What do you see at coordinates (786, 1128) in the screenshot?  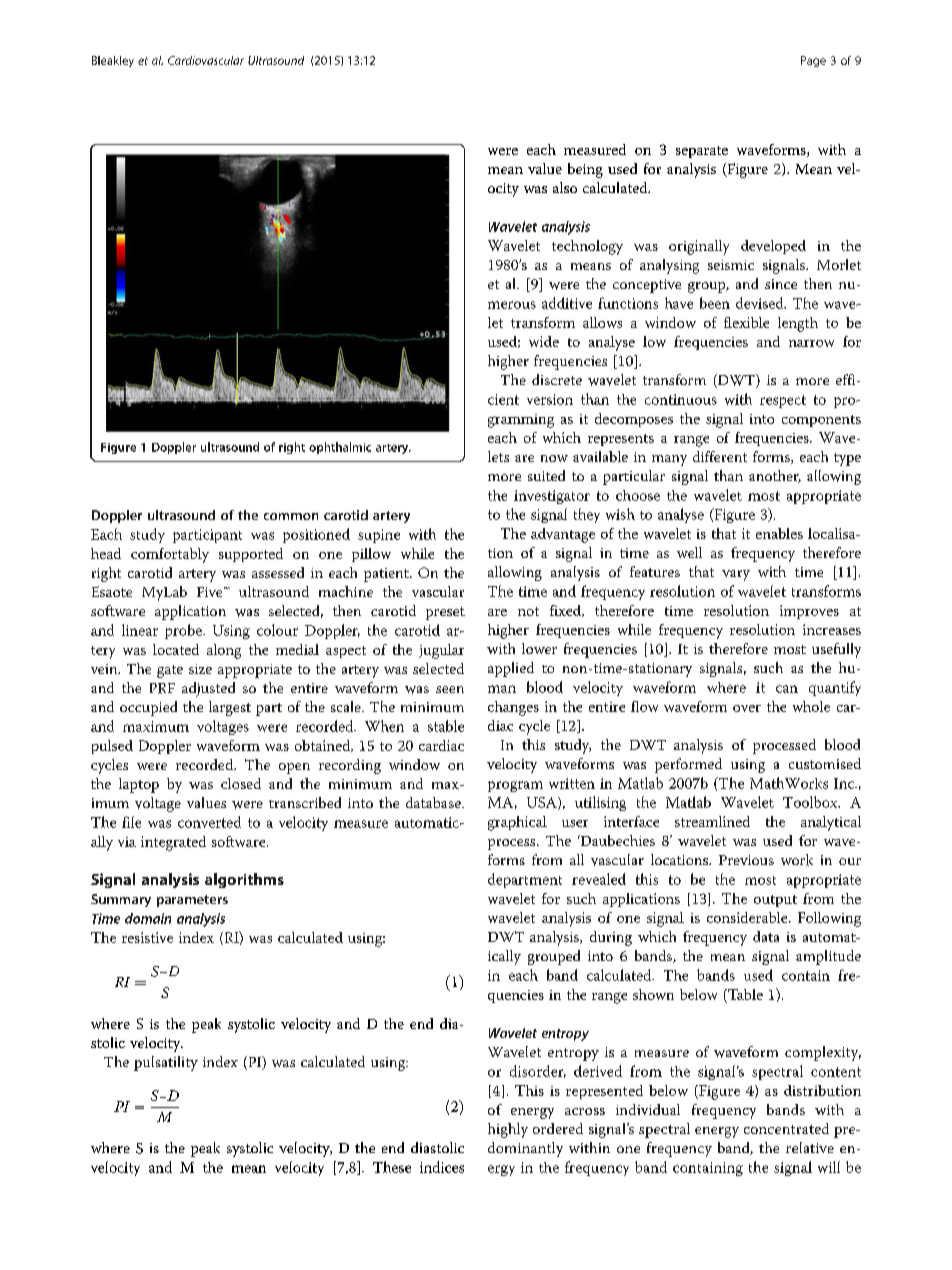 I see `concentrated` at bounding box center [786, 1128].
